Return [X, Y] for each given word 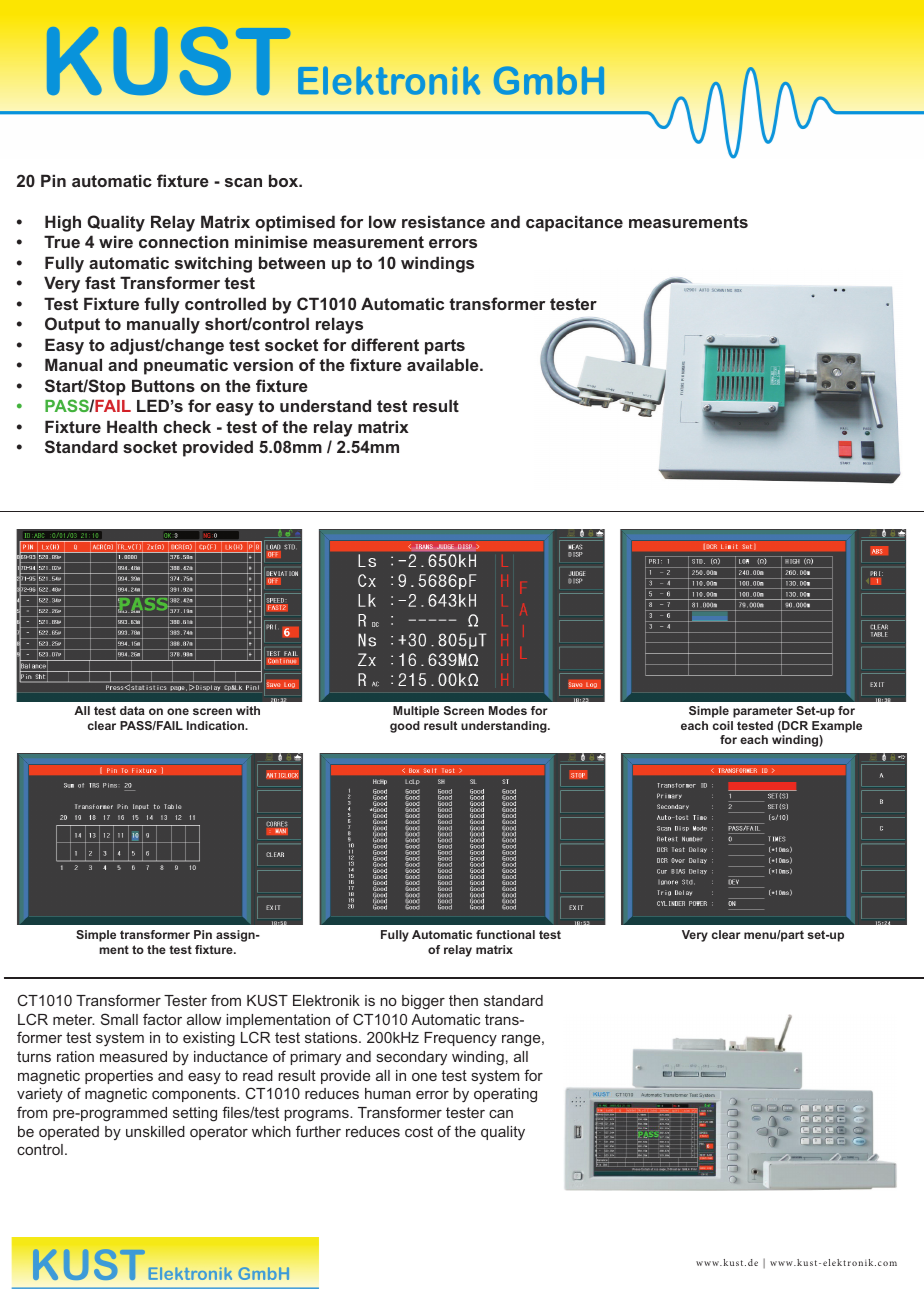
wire [116, 241]
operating [505, 1095]
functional [505, 934]
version [263, 364]
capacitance [574, 223]
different [385, 344]
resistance [443, 221]
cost [419, 1131]
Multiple [416, 712]
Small [119, 1019]
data [132, 710]
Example [837, 727]
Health [132, 426]
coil [723, 725]
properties [119, 1077]
